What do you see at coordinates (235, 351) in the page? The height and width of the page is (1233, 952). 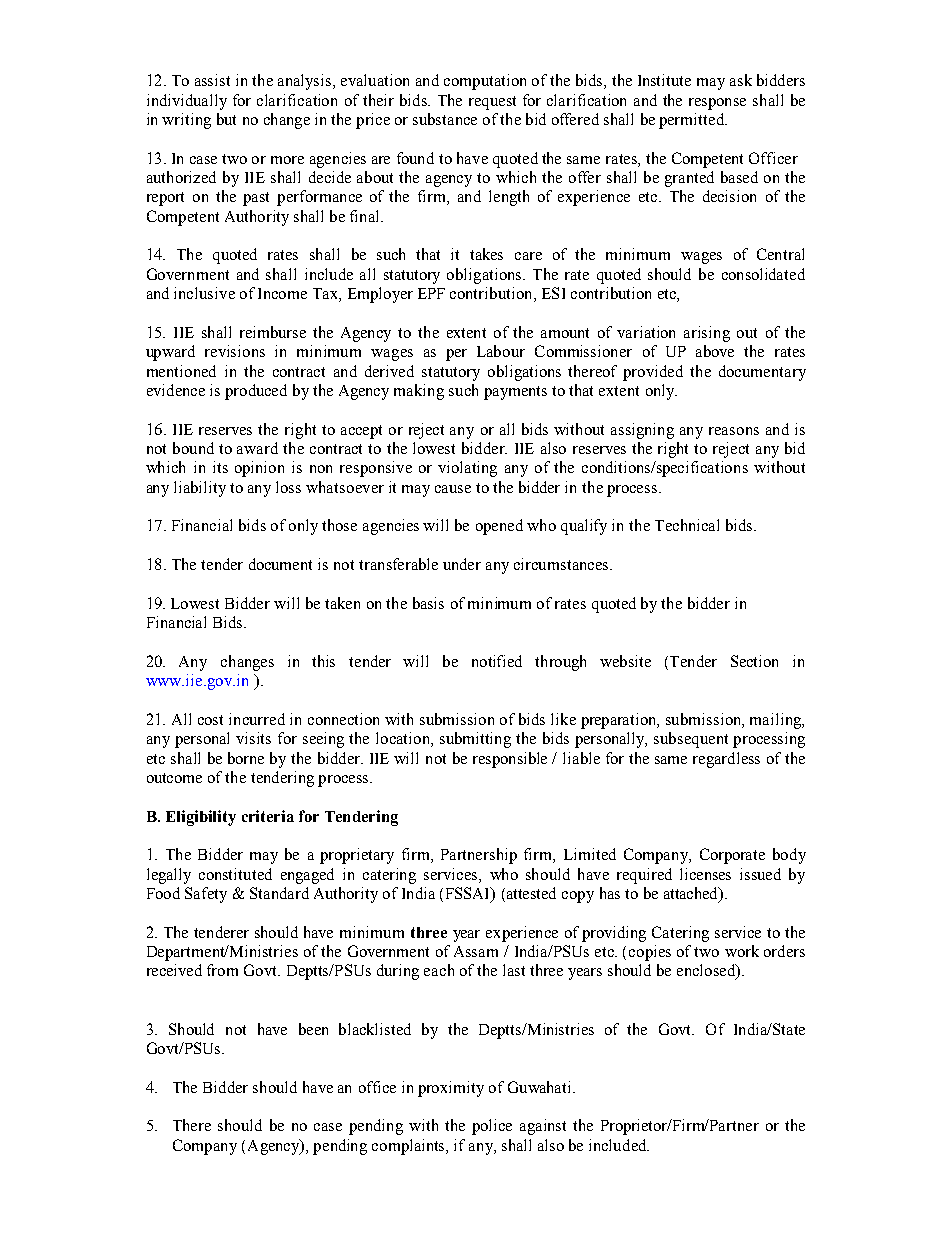 I see `revisions` at bounding box center [235, 351].
